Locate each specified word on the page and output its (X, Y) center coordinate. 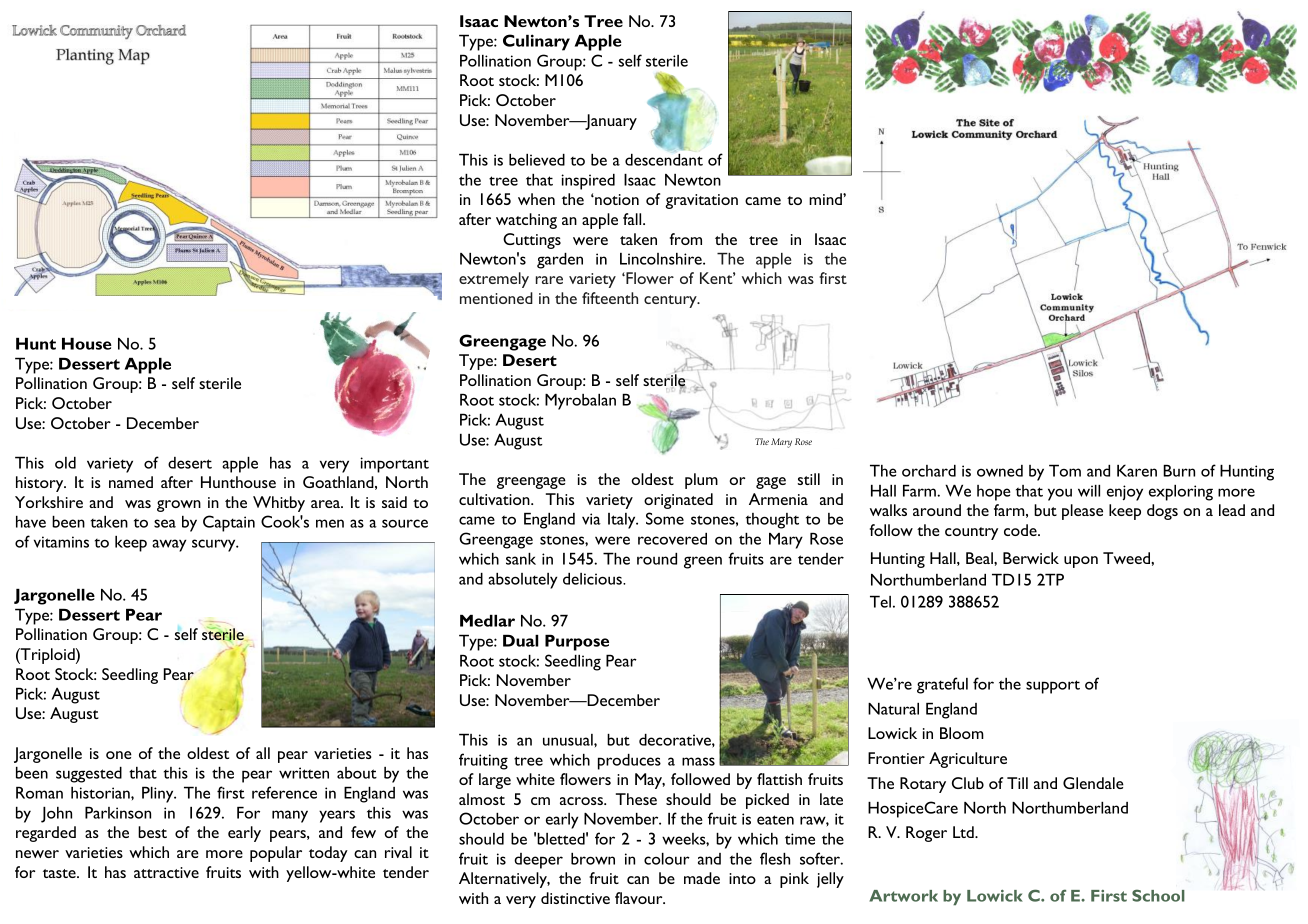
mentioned (496, 298)
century (671, 301)
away (169, 545)
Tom (1065, 470)
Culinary (536, 42)
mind (826, 199)
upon (1081, 562)
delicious (593, 579)
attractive (166, 872)
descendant (664, 160)
